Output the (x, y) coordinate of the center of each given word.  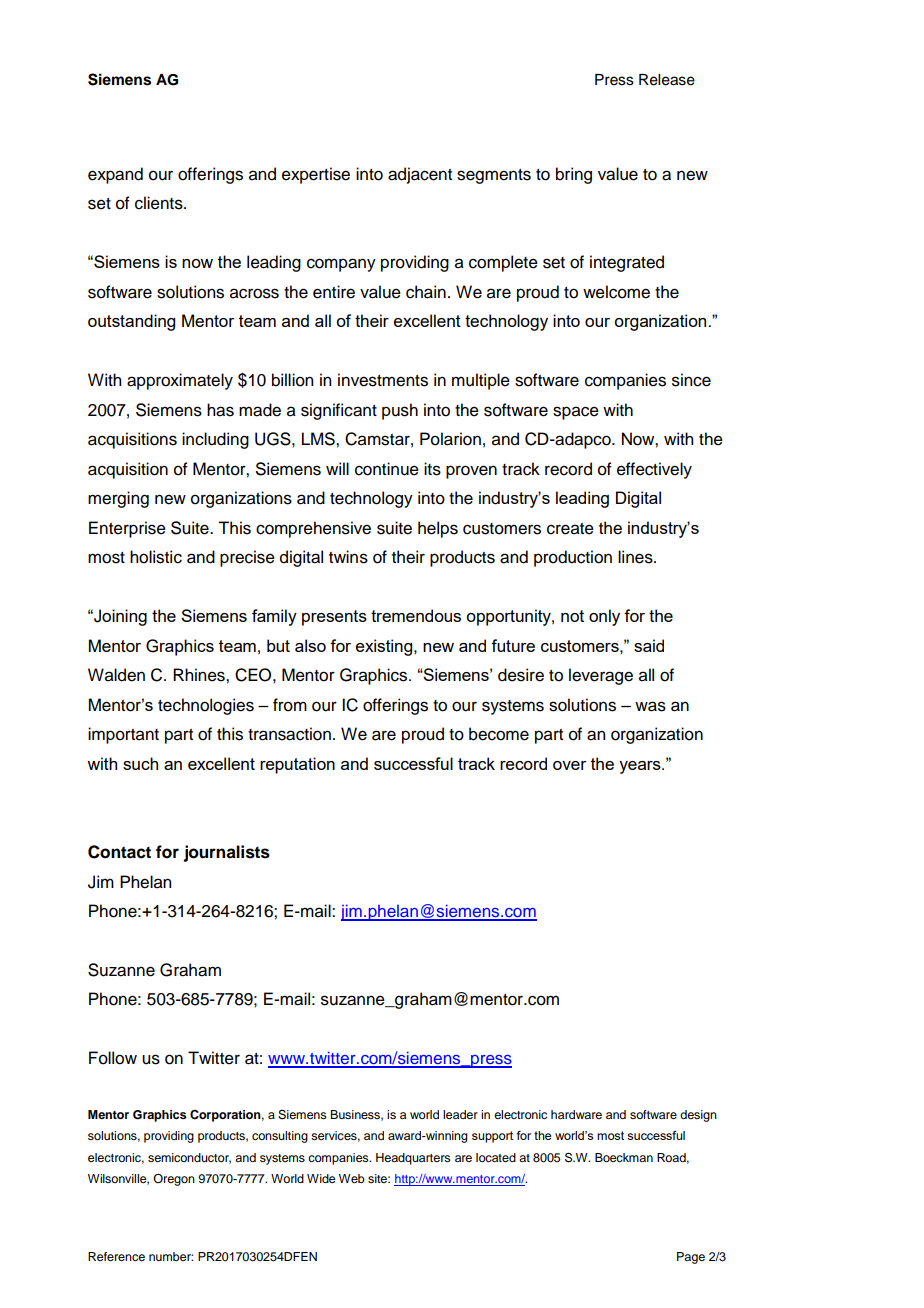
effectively (654, 470)
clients (160, 203)
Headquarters (413, 1159)
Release (667, 80)
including (215, 440)
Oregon (174, 1180)
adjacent (420, 175)
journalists (226, 853)
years (641, 767)
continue (387, 469)
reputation (297, 765)
